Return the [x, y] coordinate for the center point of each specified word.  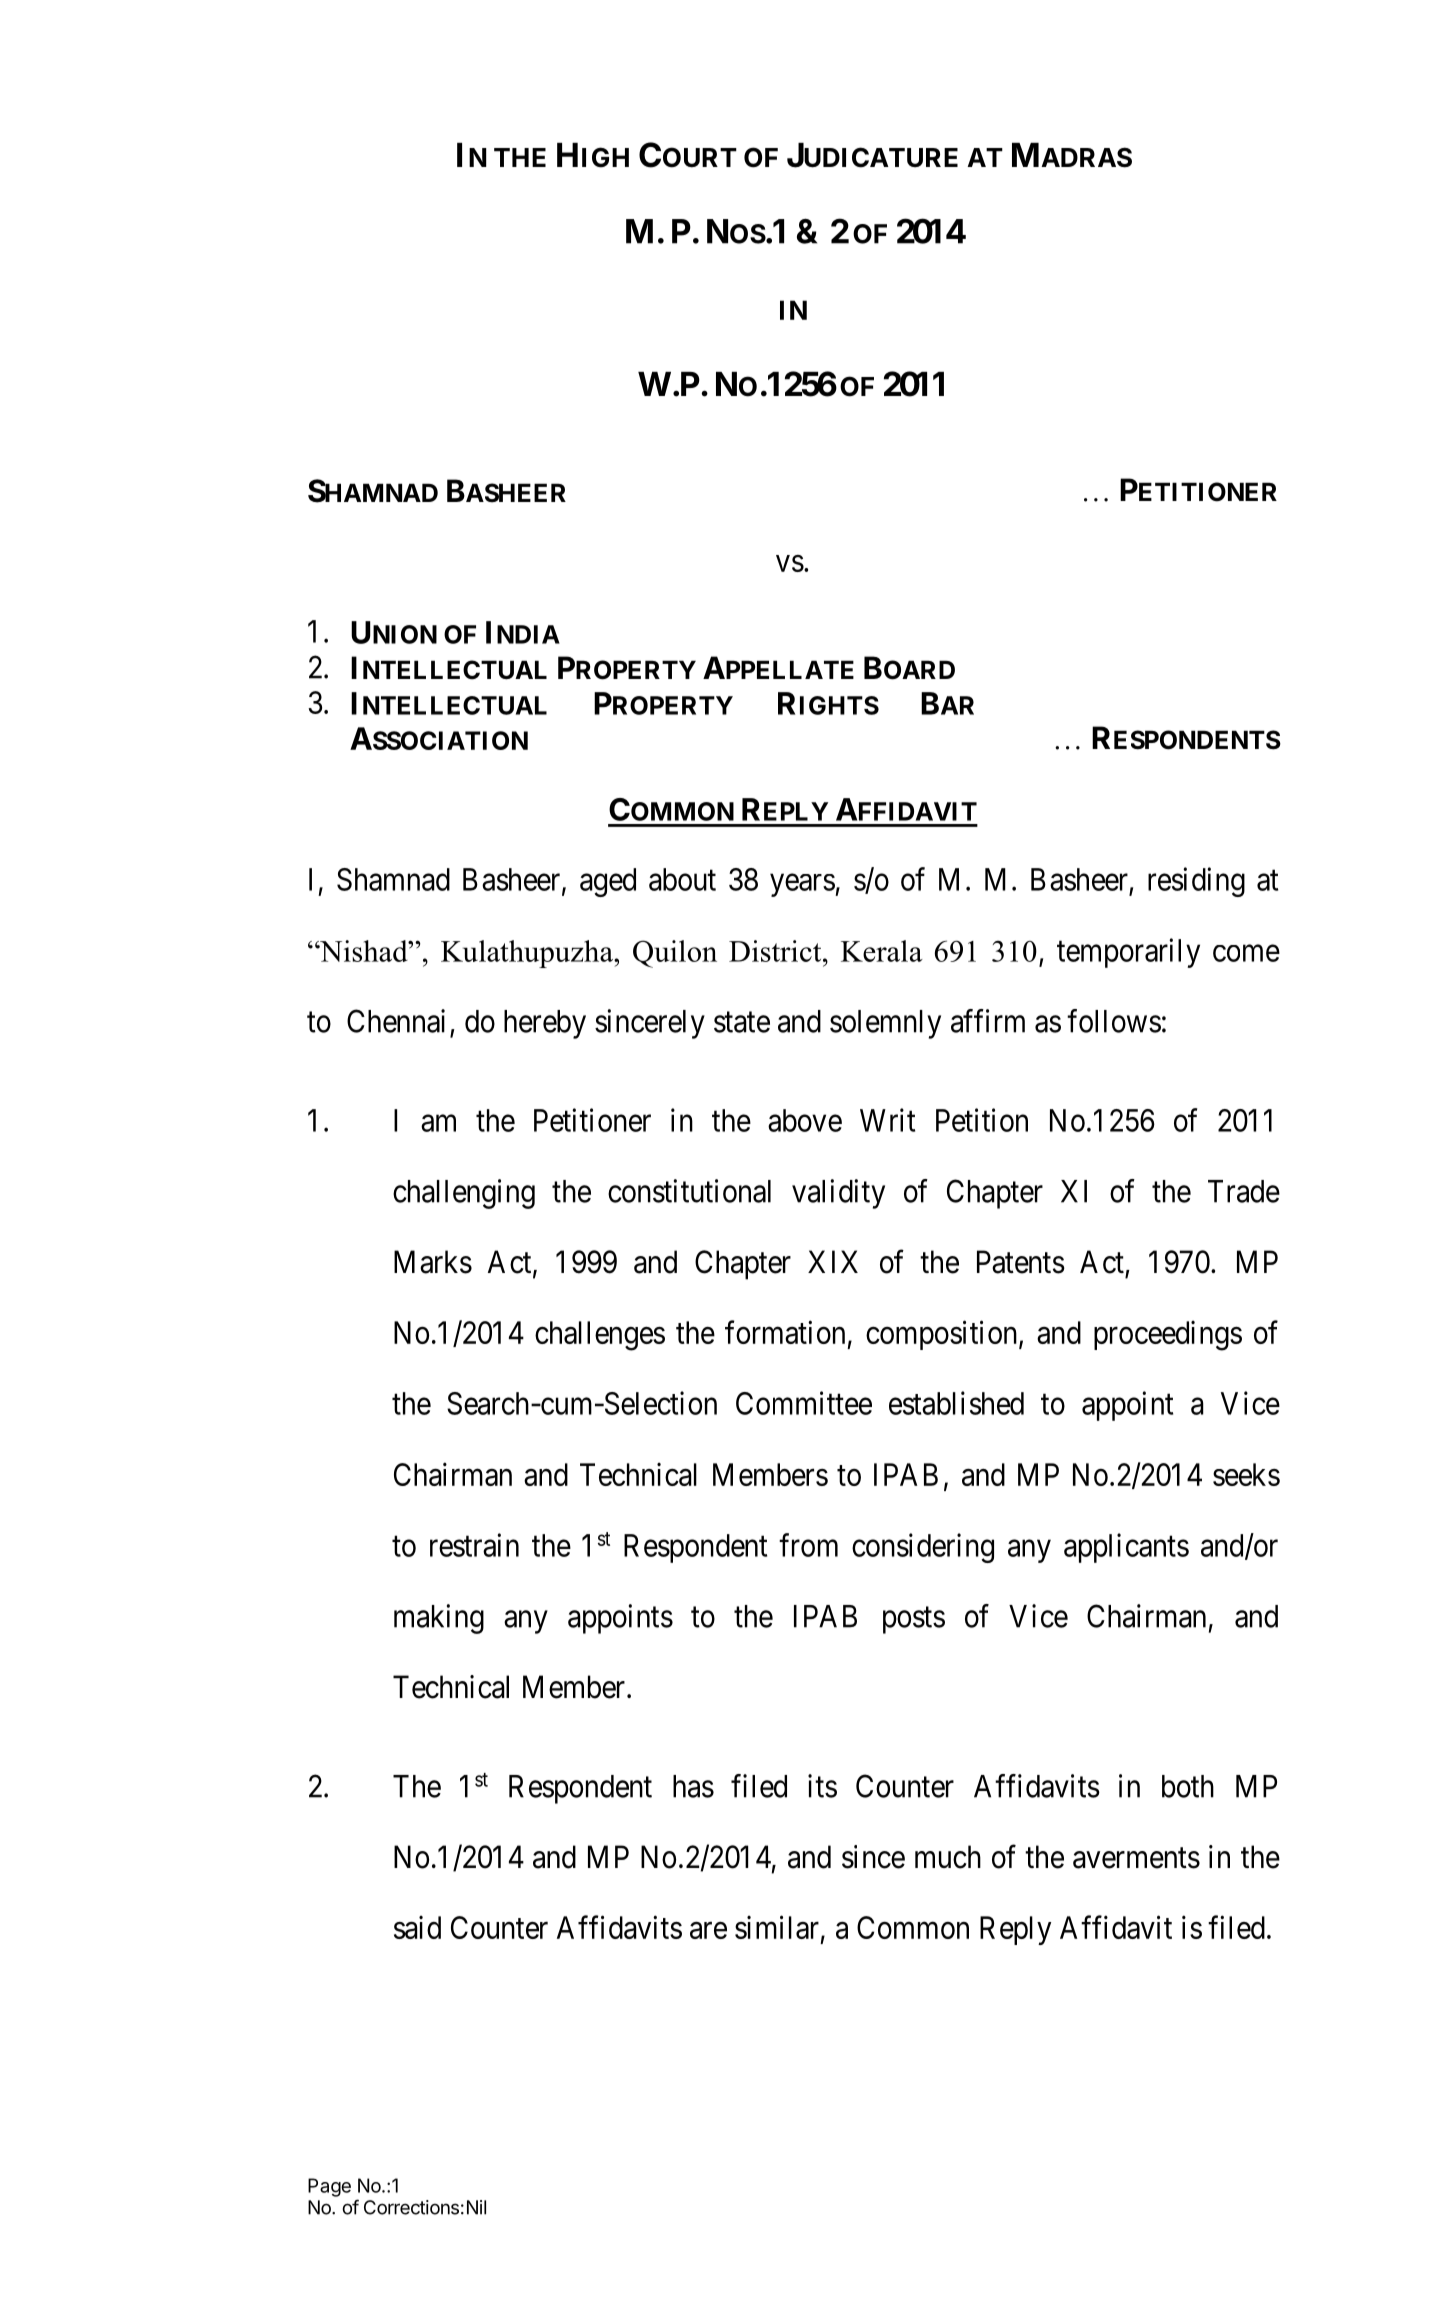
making [439, 1619]
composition [943, 1335]
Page [329, 2187]
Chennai [396, 1021]
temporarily [1128, 953]
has [693, 1786]
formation [785, 1332]
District [776, 951]
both [1188, 1786]
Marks [433, 1262]
